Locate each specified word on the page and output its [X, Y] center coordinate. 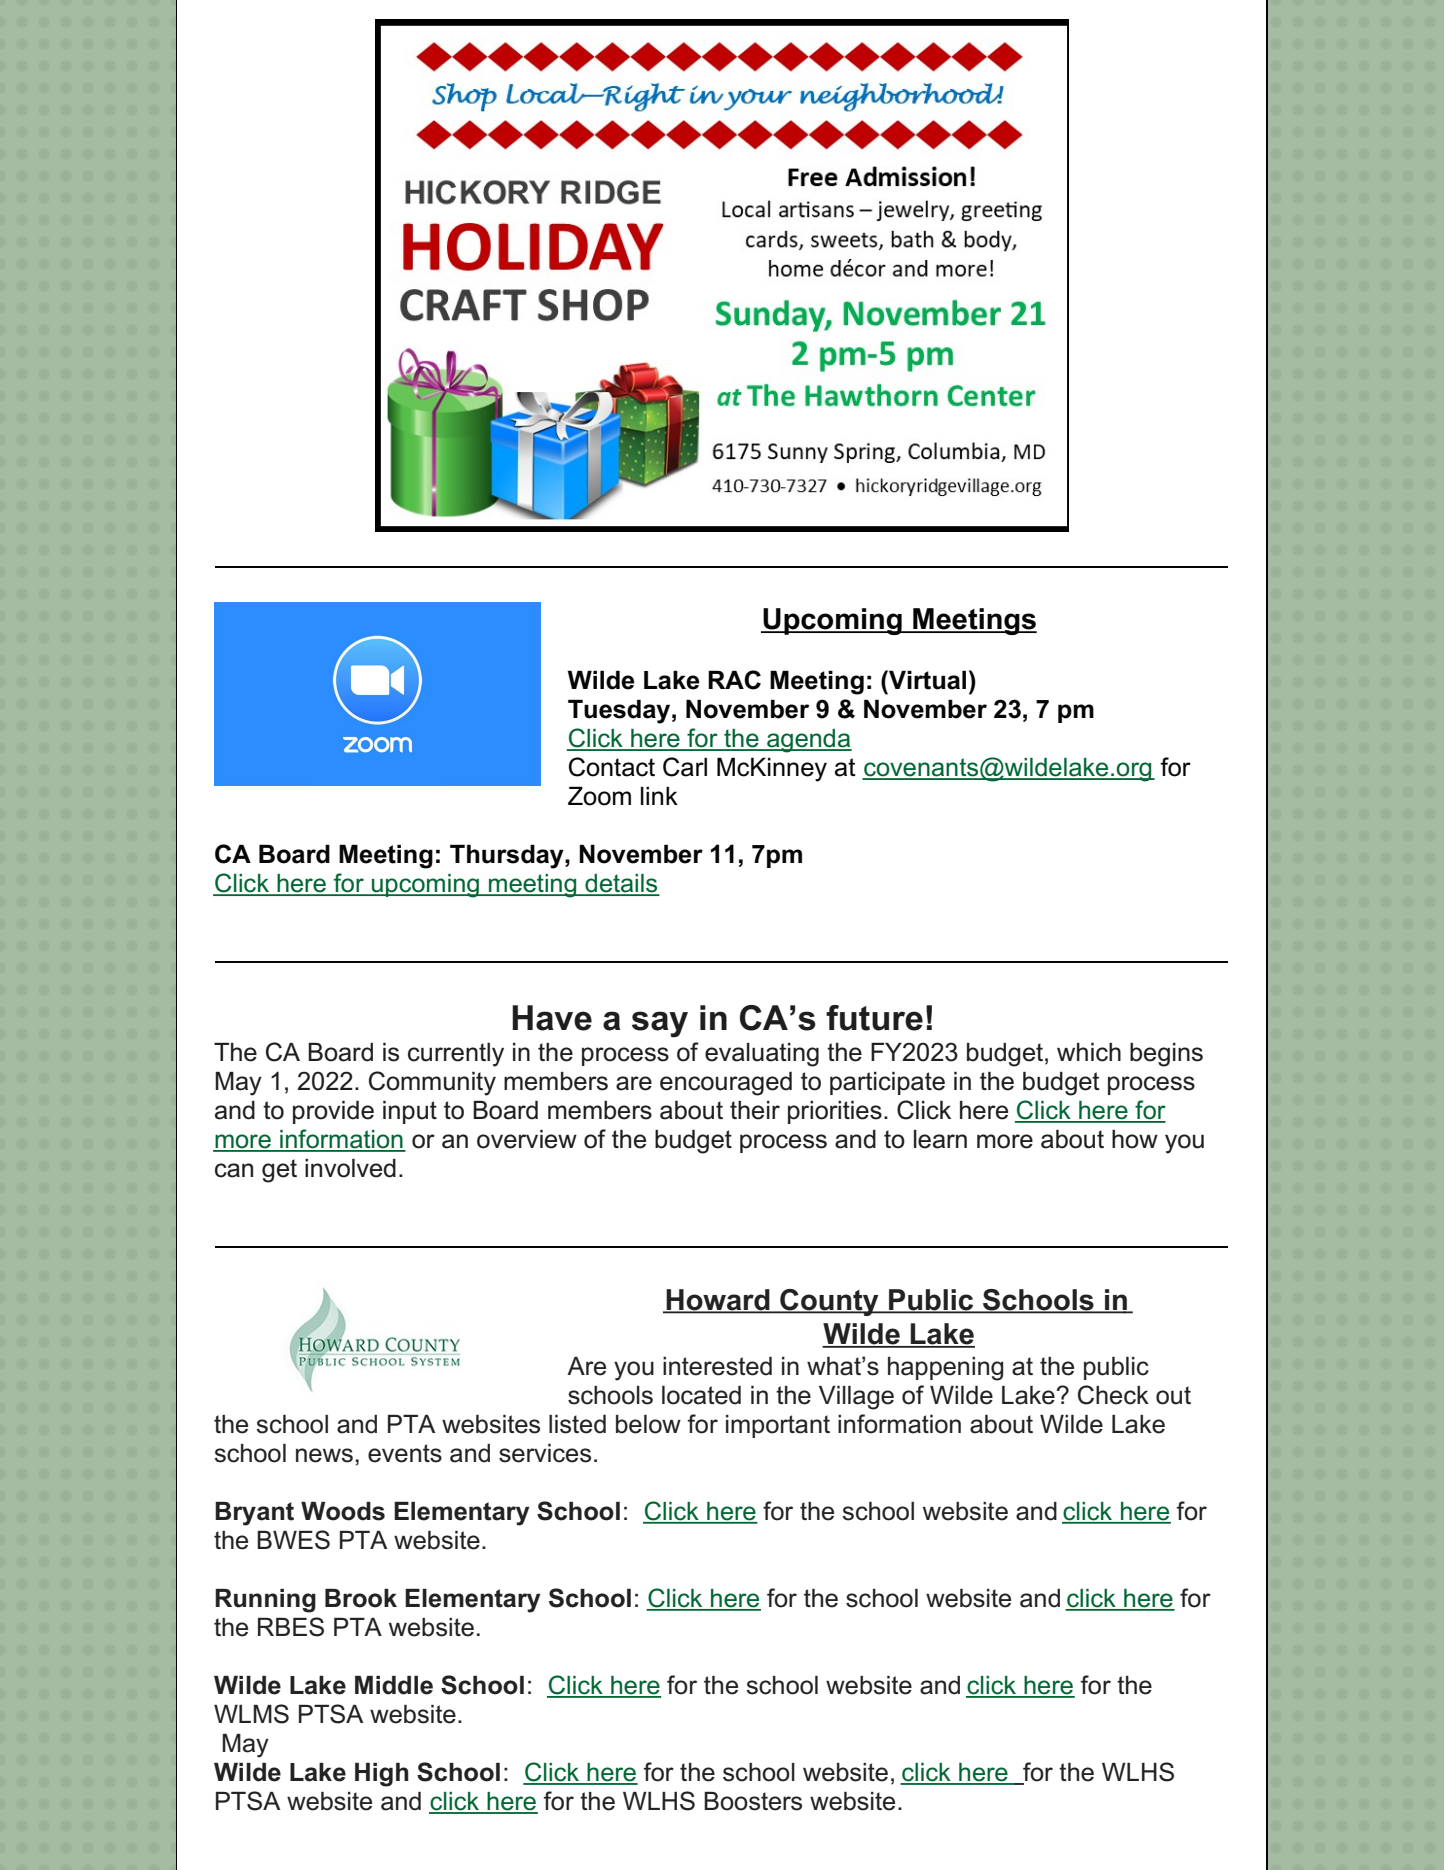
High [382, 1775]
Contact [612, 767]
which [1089, 1052]
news [324, 1455]
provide [333, 1112]
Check [1113, 1395]
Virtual [926, 680]
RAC [734, 680]
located [701, 1395]
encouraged [726, 1084]
